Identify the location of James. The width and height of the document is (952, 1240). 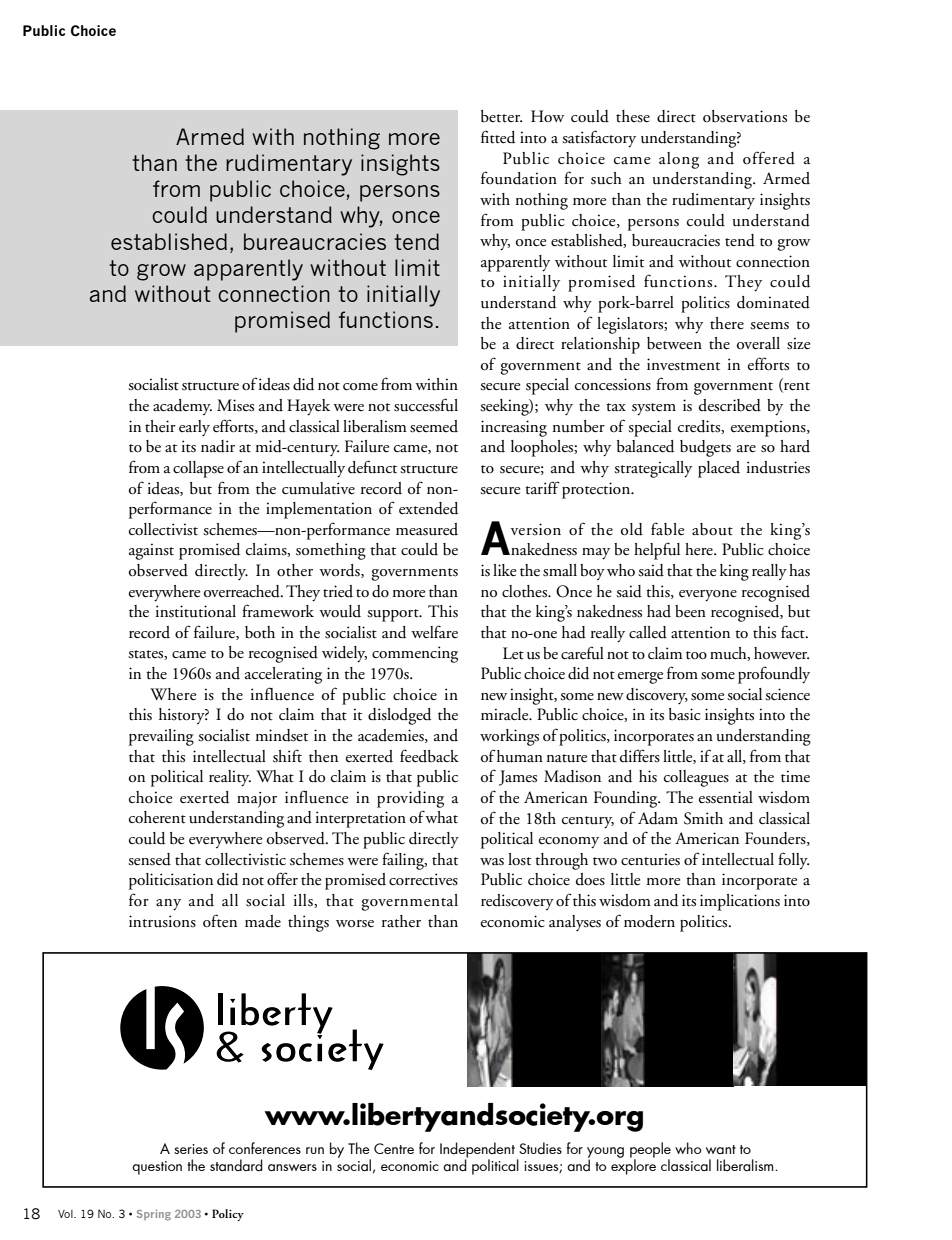
(518, 778).
